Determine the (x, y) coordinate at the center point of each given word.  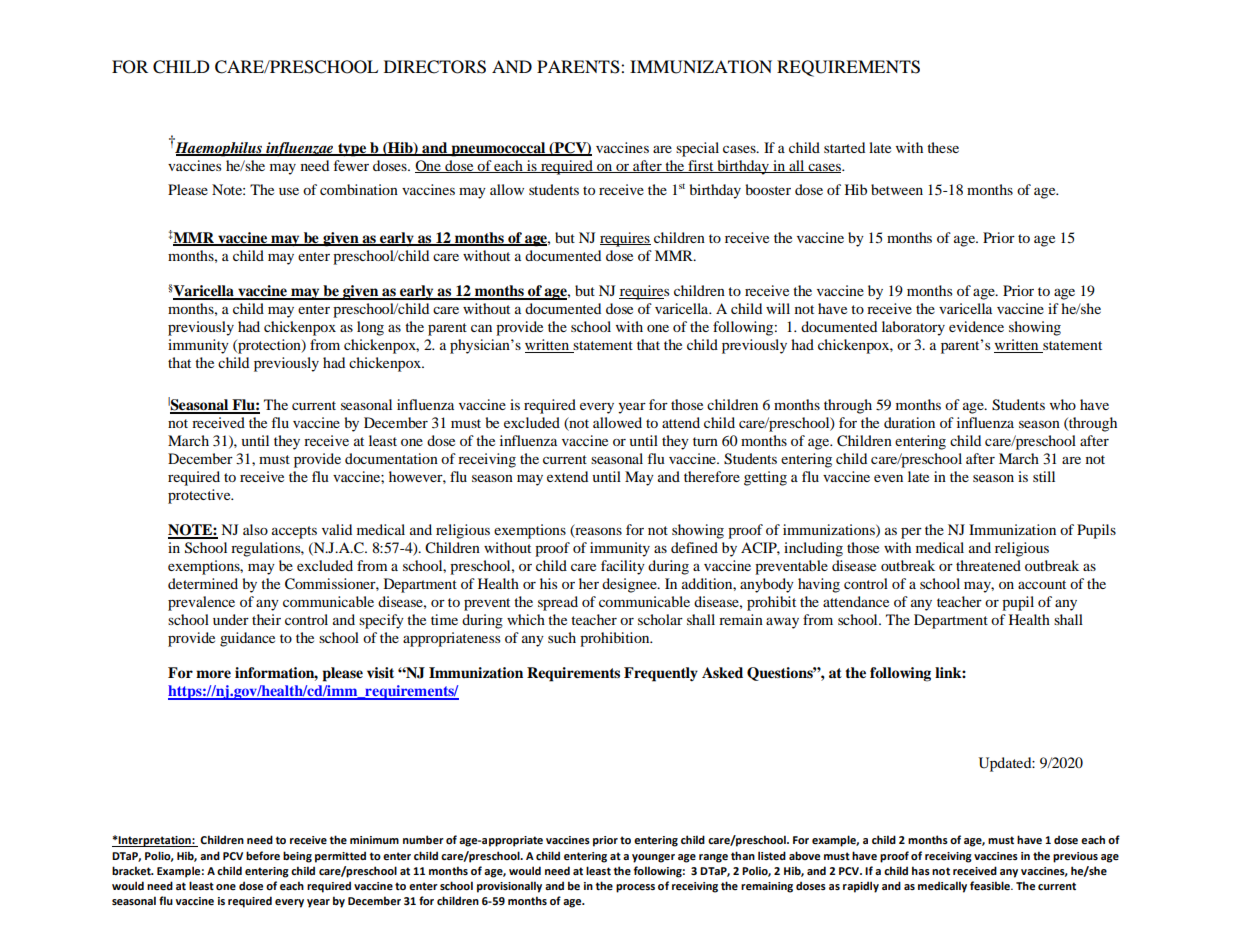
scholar (660, 619)
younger (653, 858)
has (921, 870)
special (697, 149)
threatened (988, 565)
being (297, 857)
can (481, 328)
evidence (976, 326)
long (370, 328)
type (352, 150)
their (266, 619)
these (943, 147)
